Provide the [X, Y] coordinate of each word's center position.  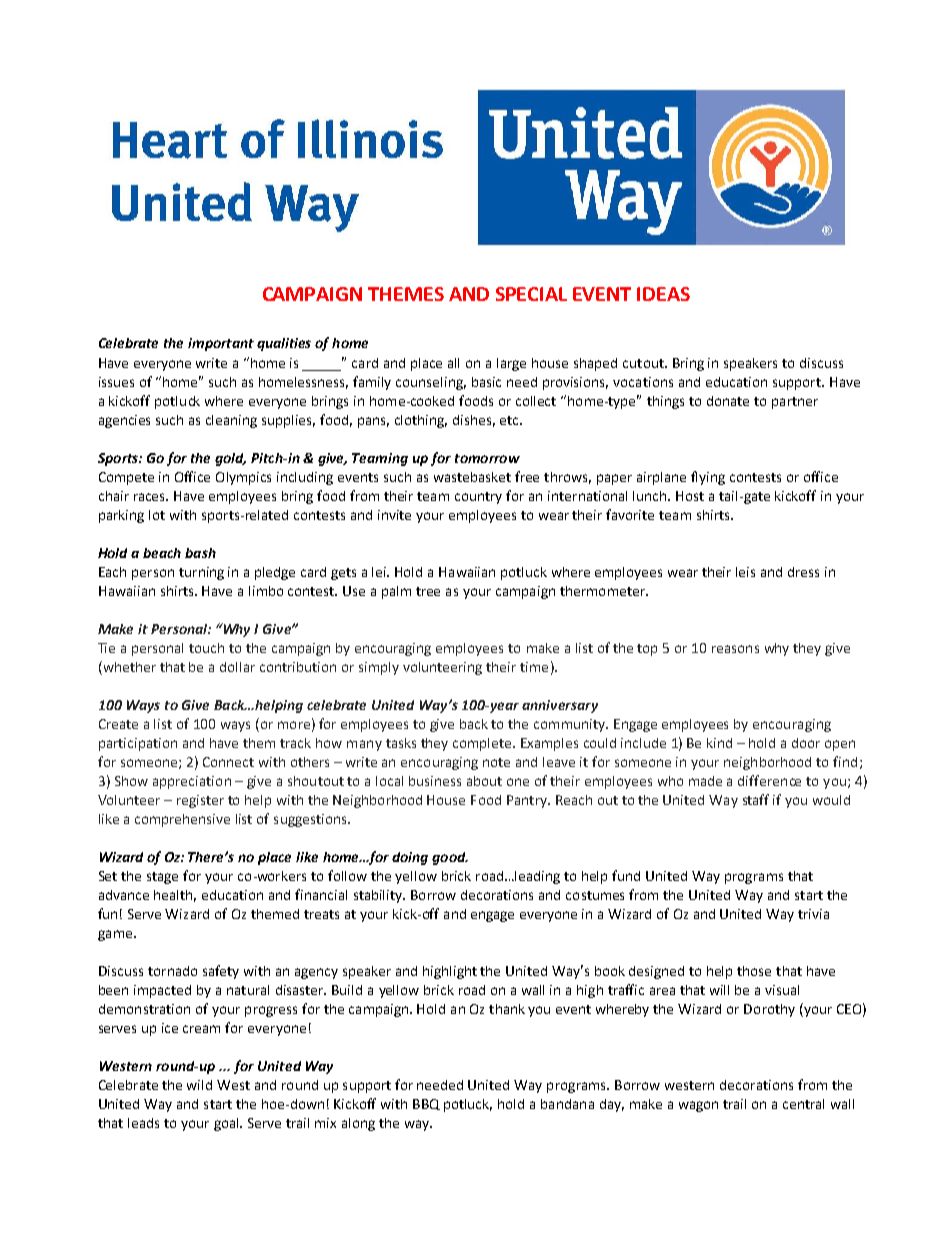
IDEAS [663, 294]
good [450, 858]
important [221, 344]
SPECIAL [531, 294]
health [175, 896]
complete [483, 744]
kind [719, 743]
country [478, 498]
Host [690, 496]
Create [118, 724]
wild [199, 1085]
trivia [813, 914]
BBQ [426, 1104]
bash [200, 553]
